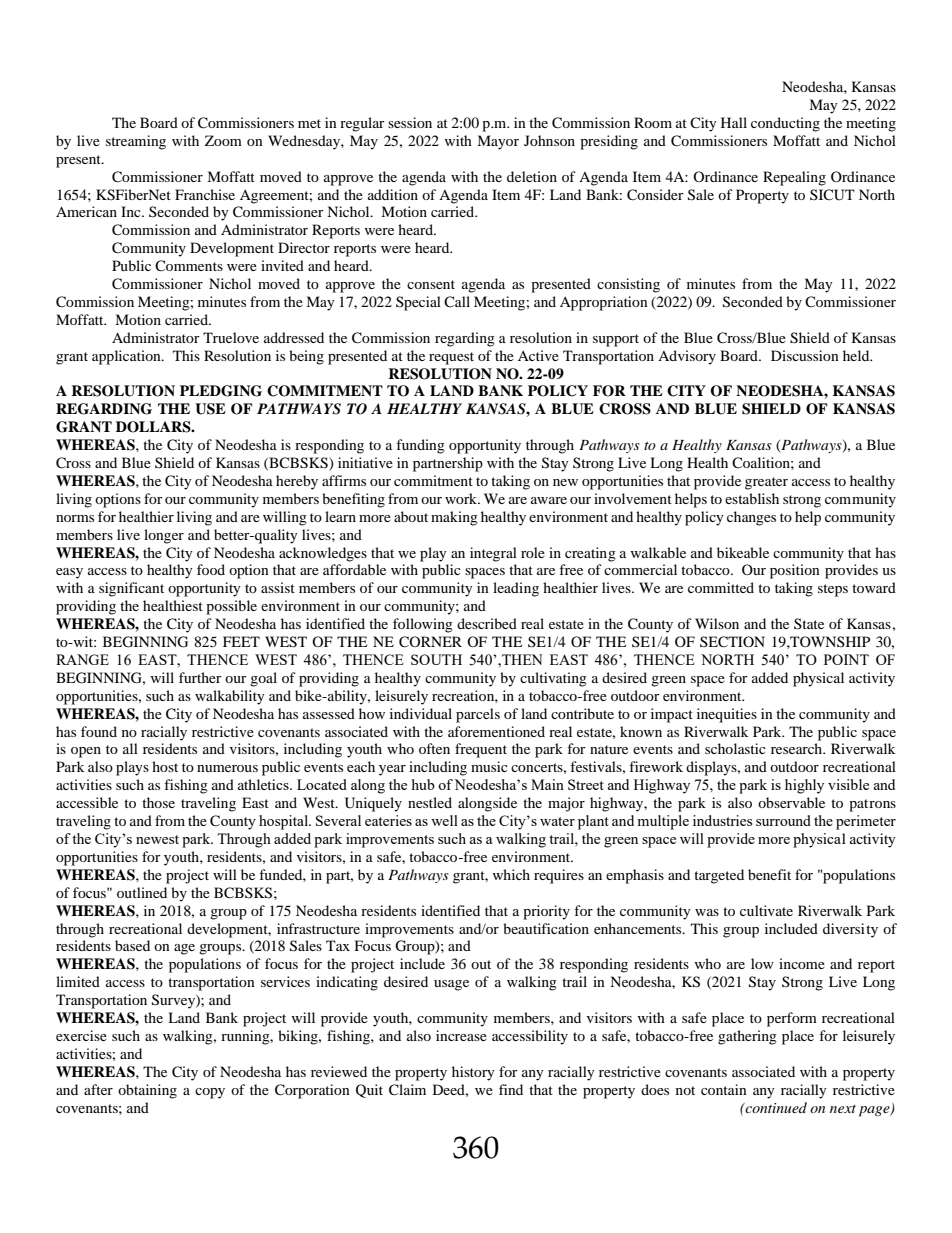 The width and height of the page is (952, 1233). What do you see at coordinates (136, 142) in the page?
I see `streaming` at bounding box center [136, 142].
